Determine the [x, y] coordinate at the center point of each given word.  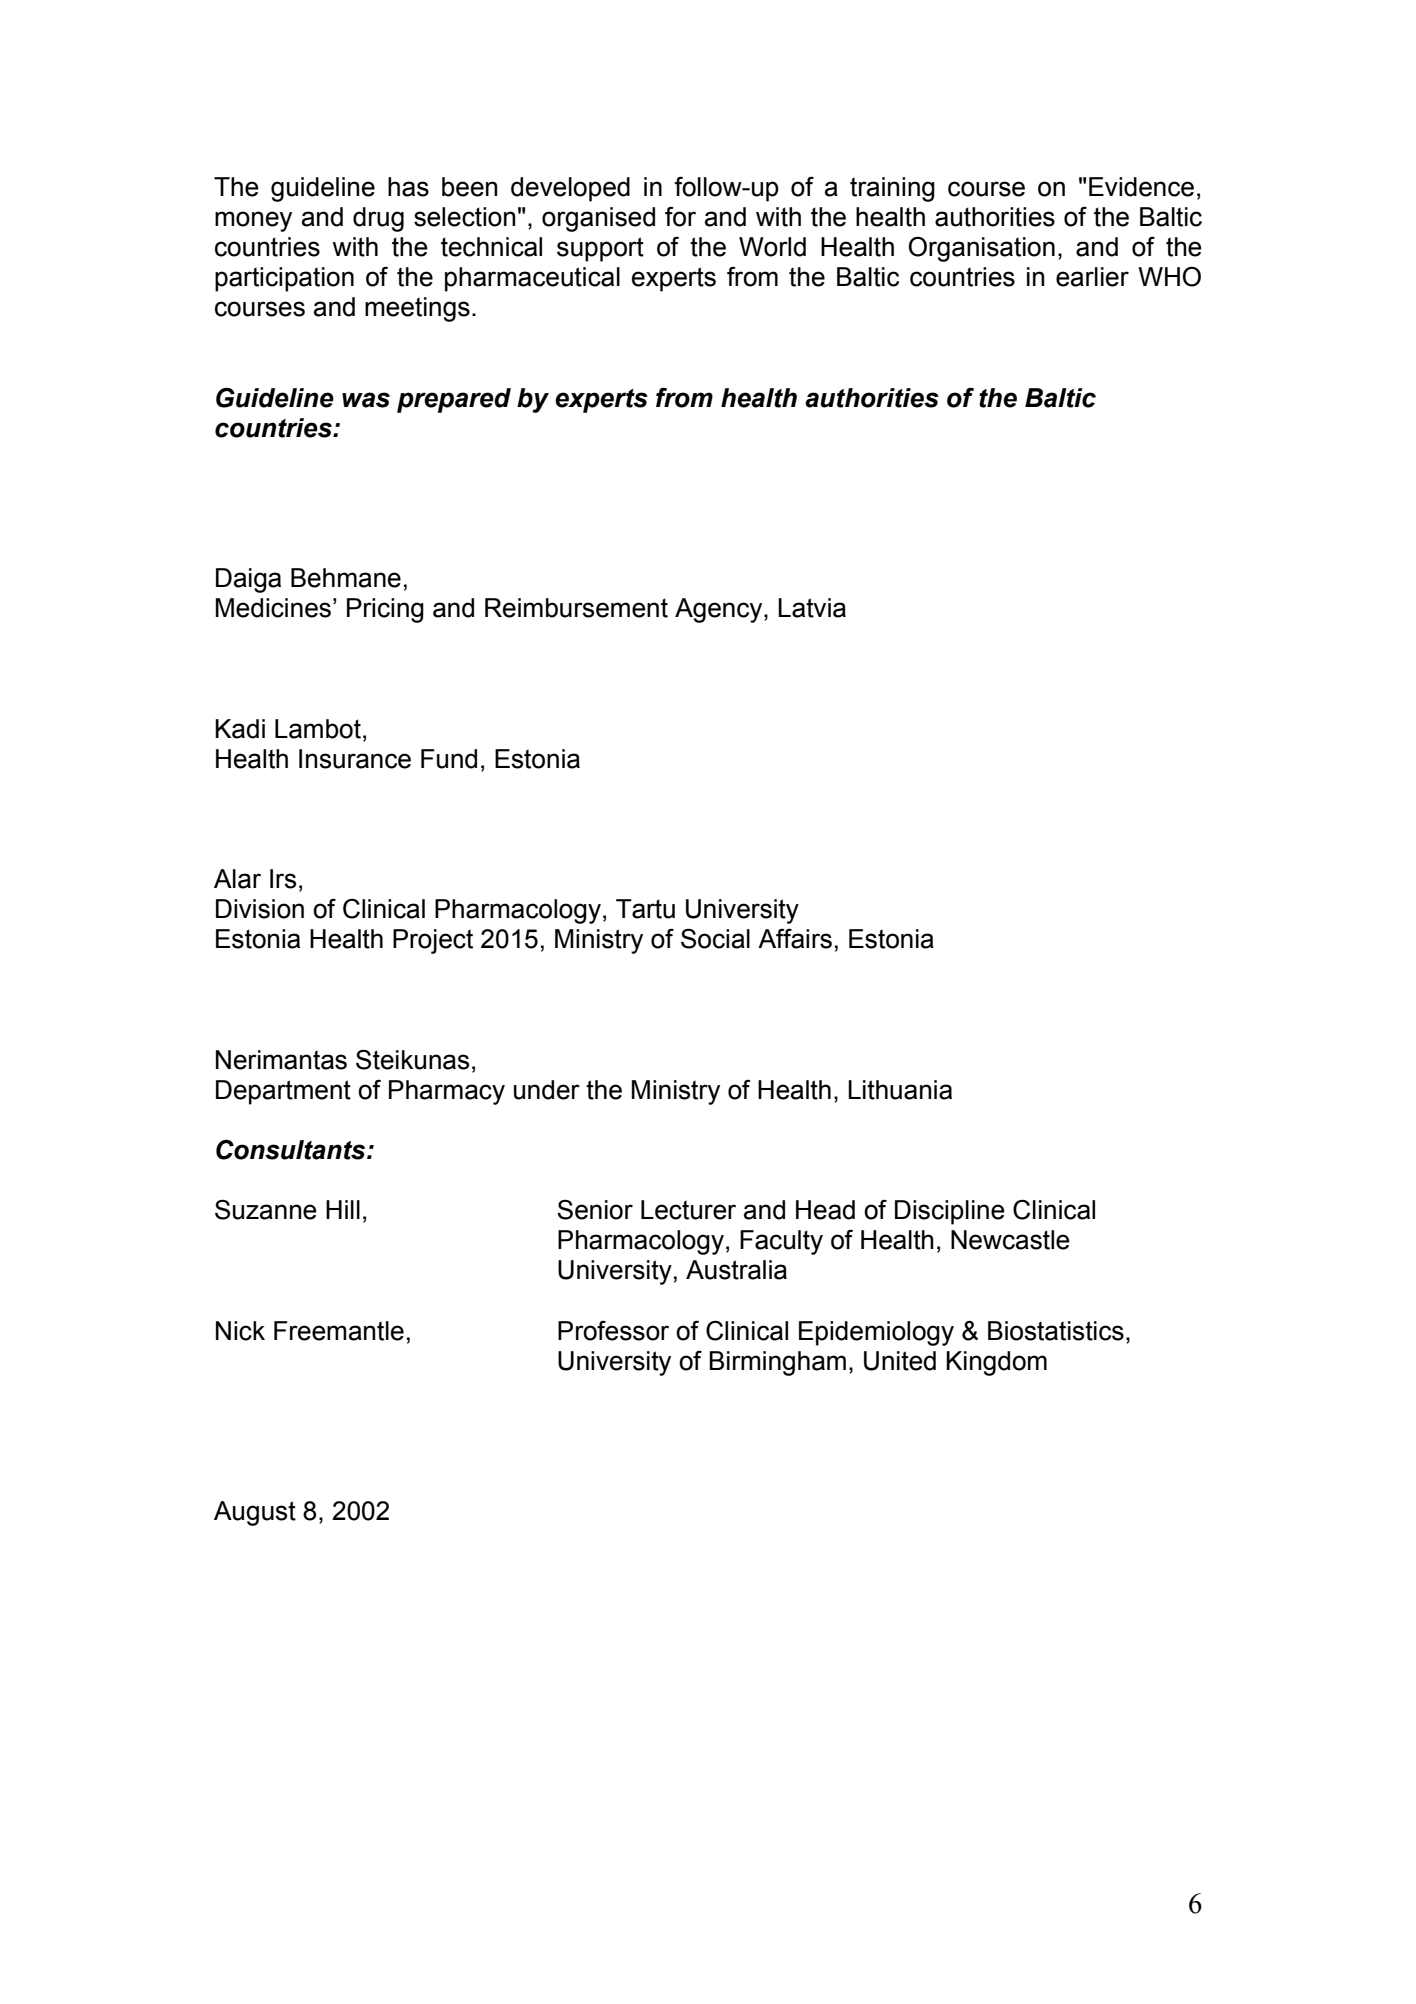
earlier [1092, 277]
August [255, 1513]
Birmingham [777, 1363]
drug [378, 219]
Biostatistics [1056, 1331]
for [680, 217]
